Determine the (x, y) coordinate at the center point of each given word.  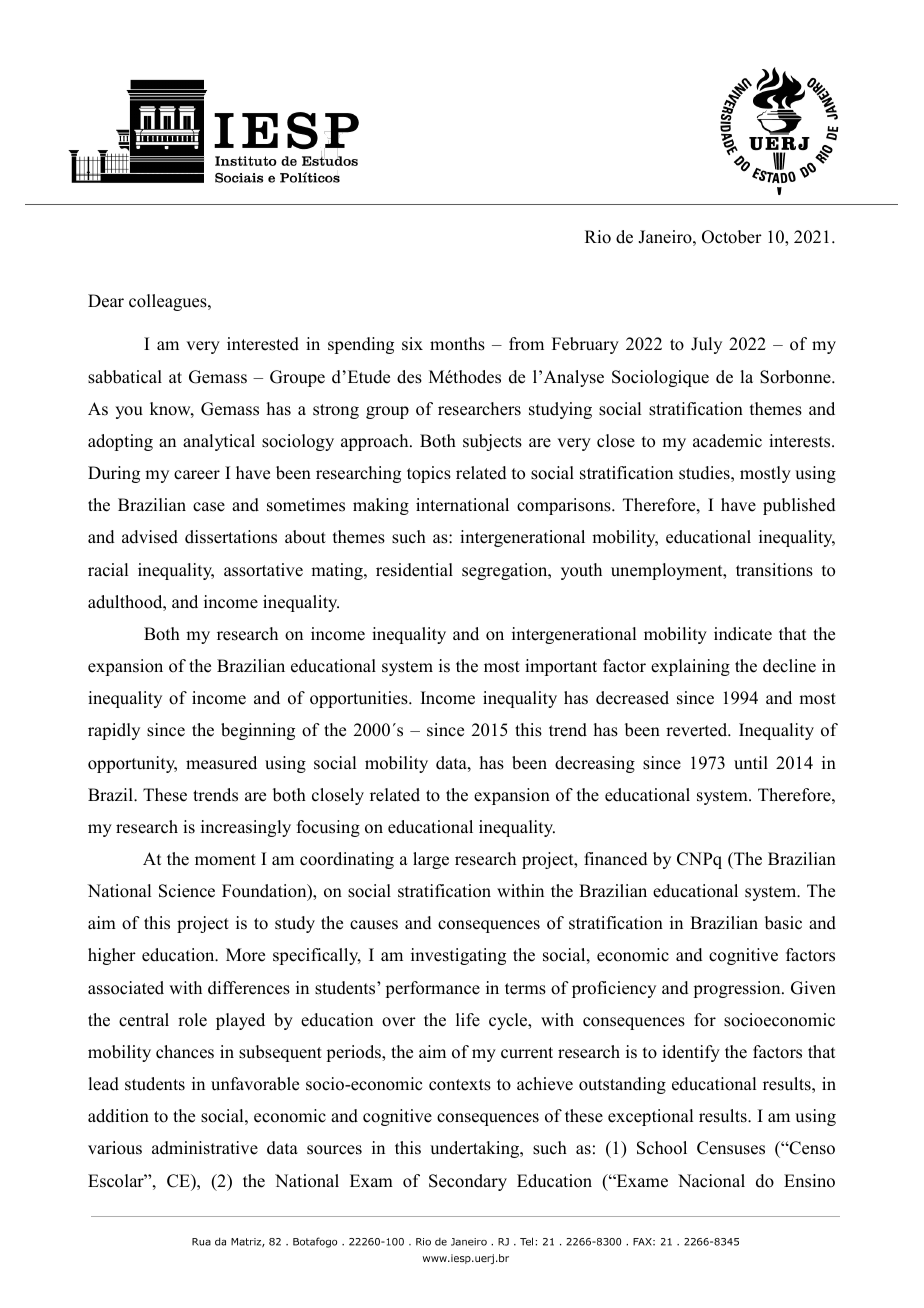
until (751, 763)
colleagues (169, 302)
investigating (458, 956)
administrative (205, 1148)
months (457, 344)
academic (727, 441)
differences (249, 988)
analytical (219, 442)
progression (738, 989)
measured (221, 763)
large (431, 860)
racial (108, 570)
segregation (506, 571)
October (732, 237)
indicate (743, 634)
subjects (492, 442)
